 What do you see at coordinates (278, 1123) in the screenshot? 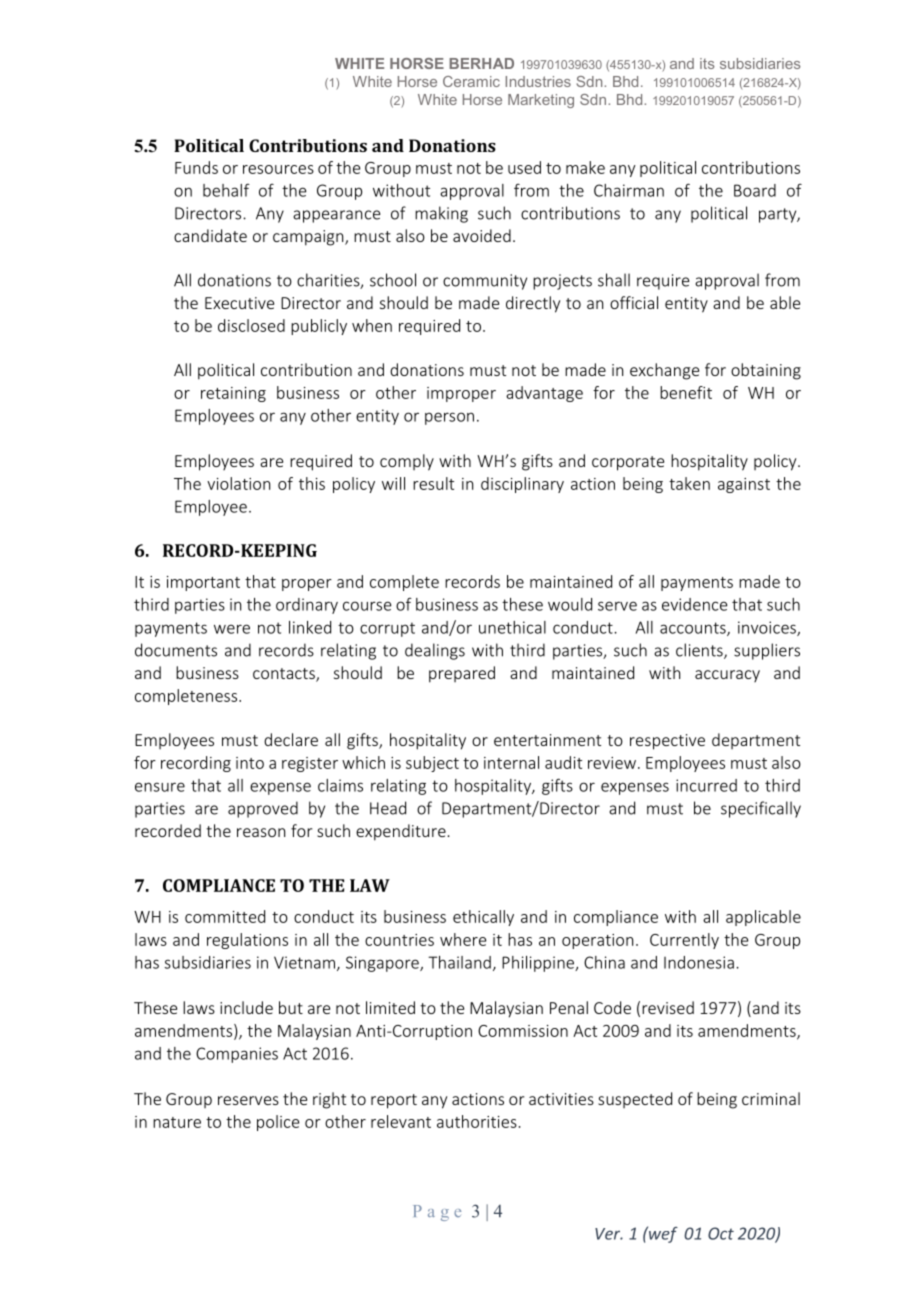
I see `police` at bounding box center [278, 1123].
